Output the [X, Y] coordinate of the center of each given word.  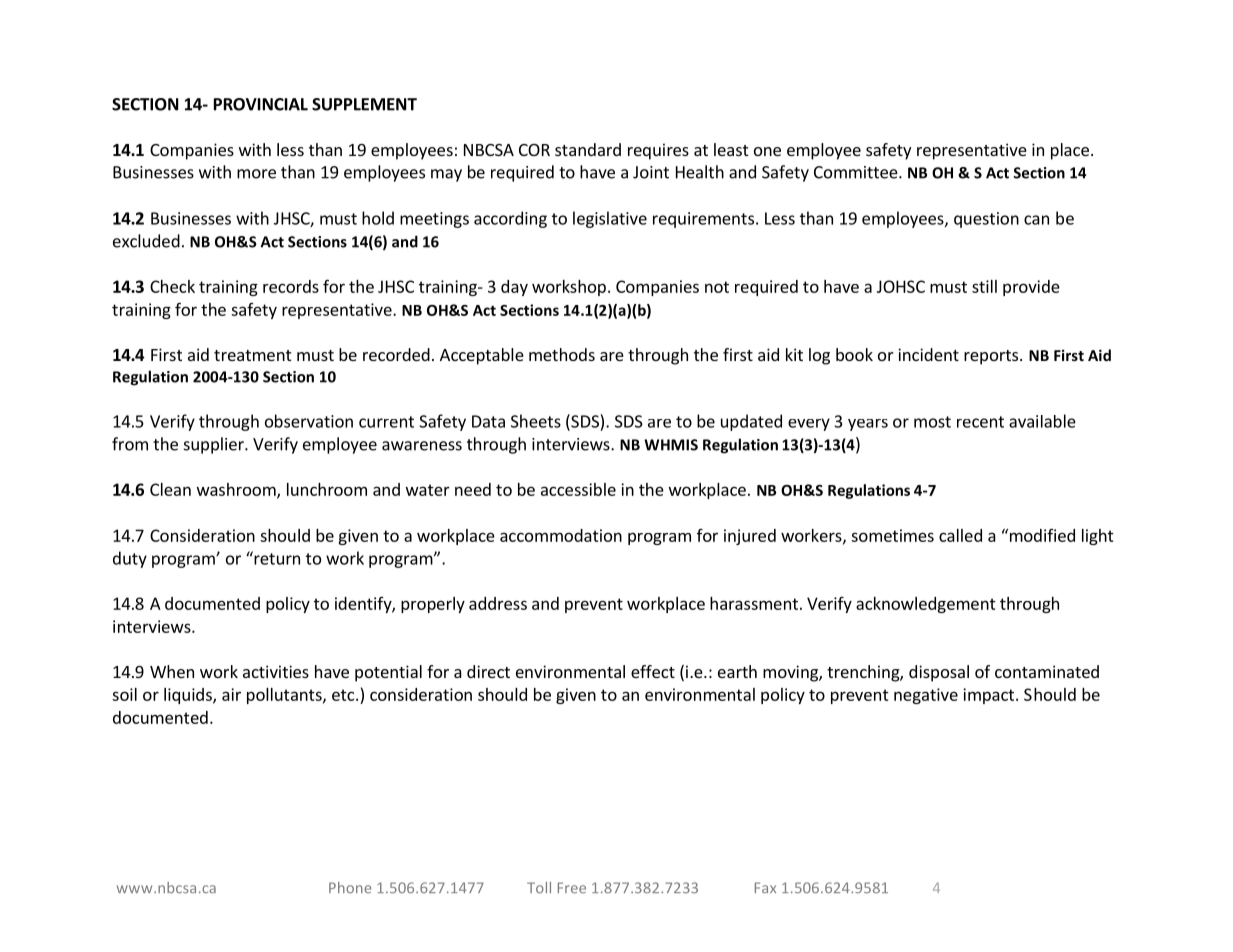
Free [572, 887]
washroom [237, 490]
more [256, 174]
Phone [350, 887]
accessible [578, 489]
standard [588, 149]
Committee [857, 172]
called [960, 535]
